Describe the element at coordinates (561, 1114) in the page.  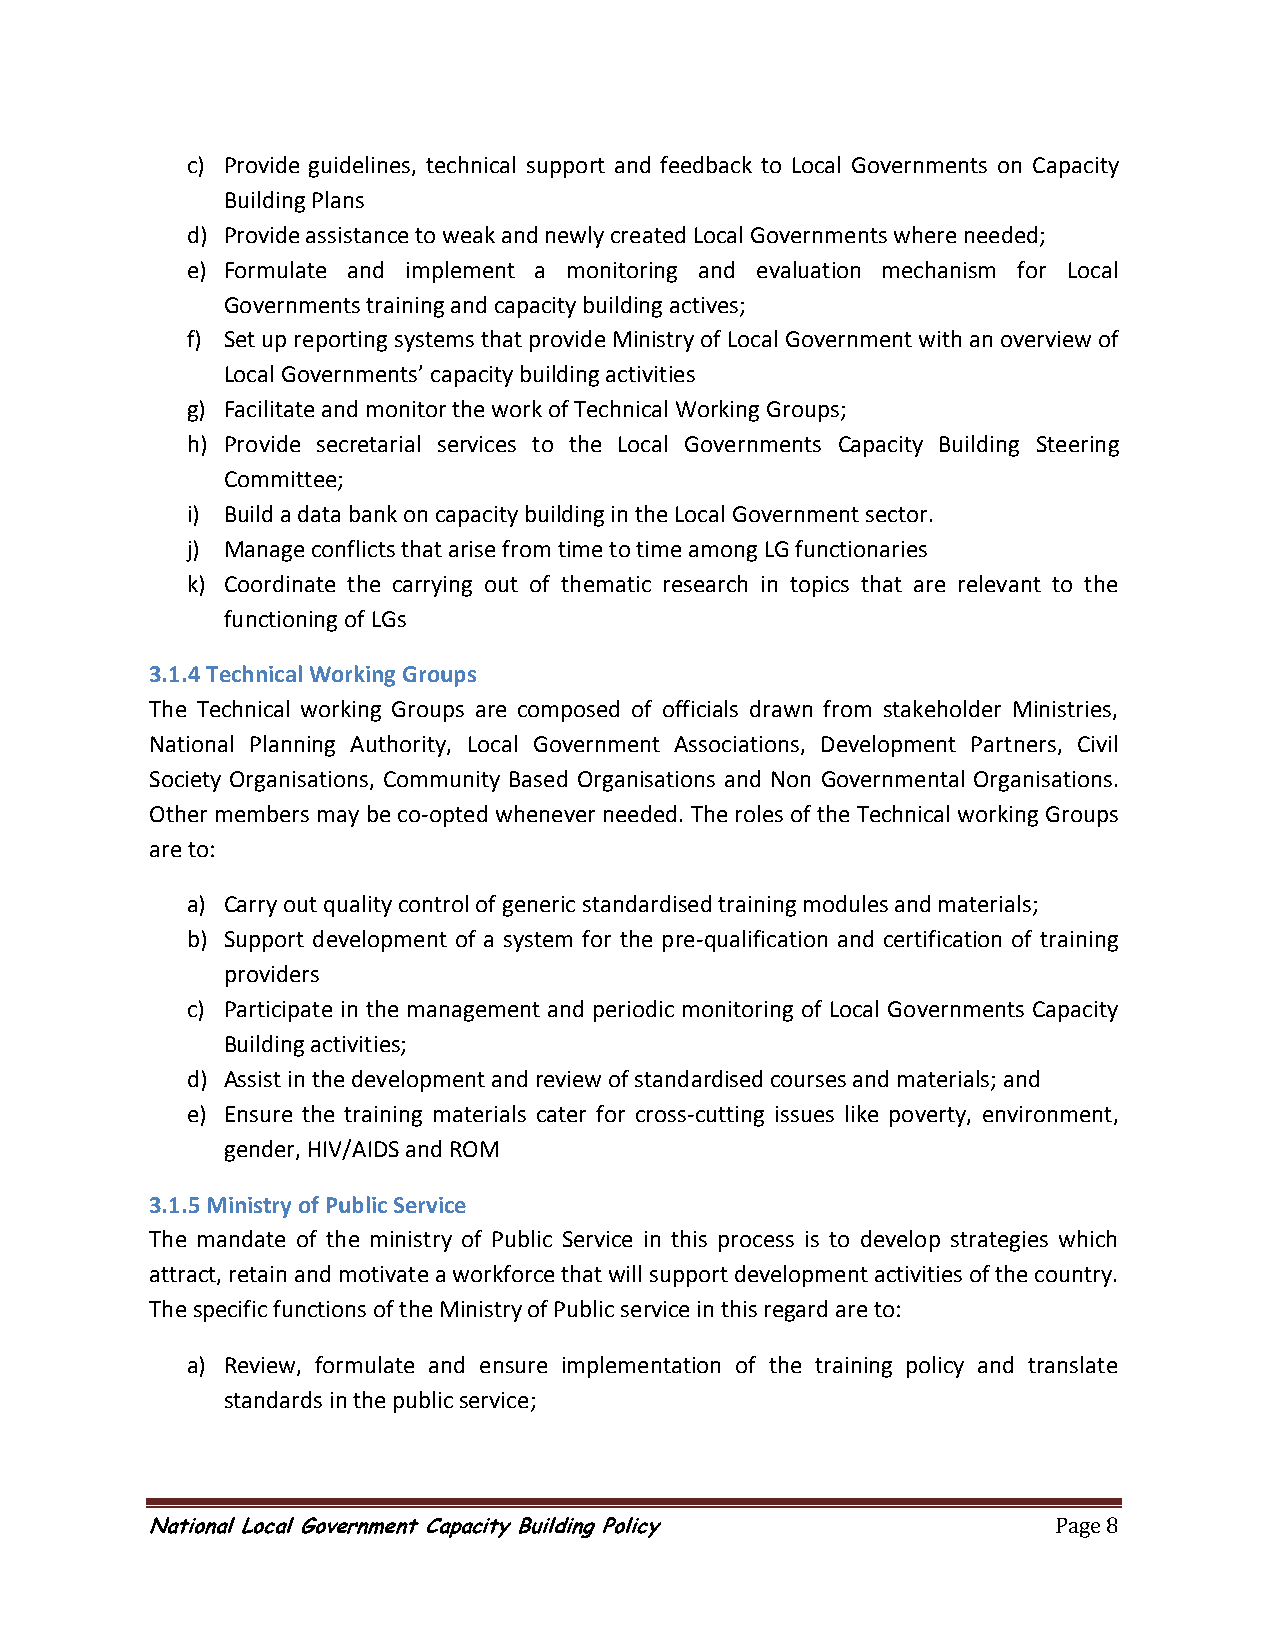
I see `cater` at that location.
